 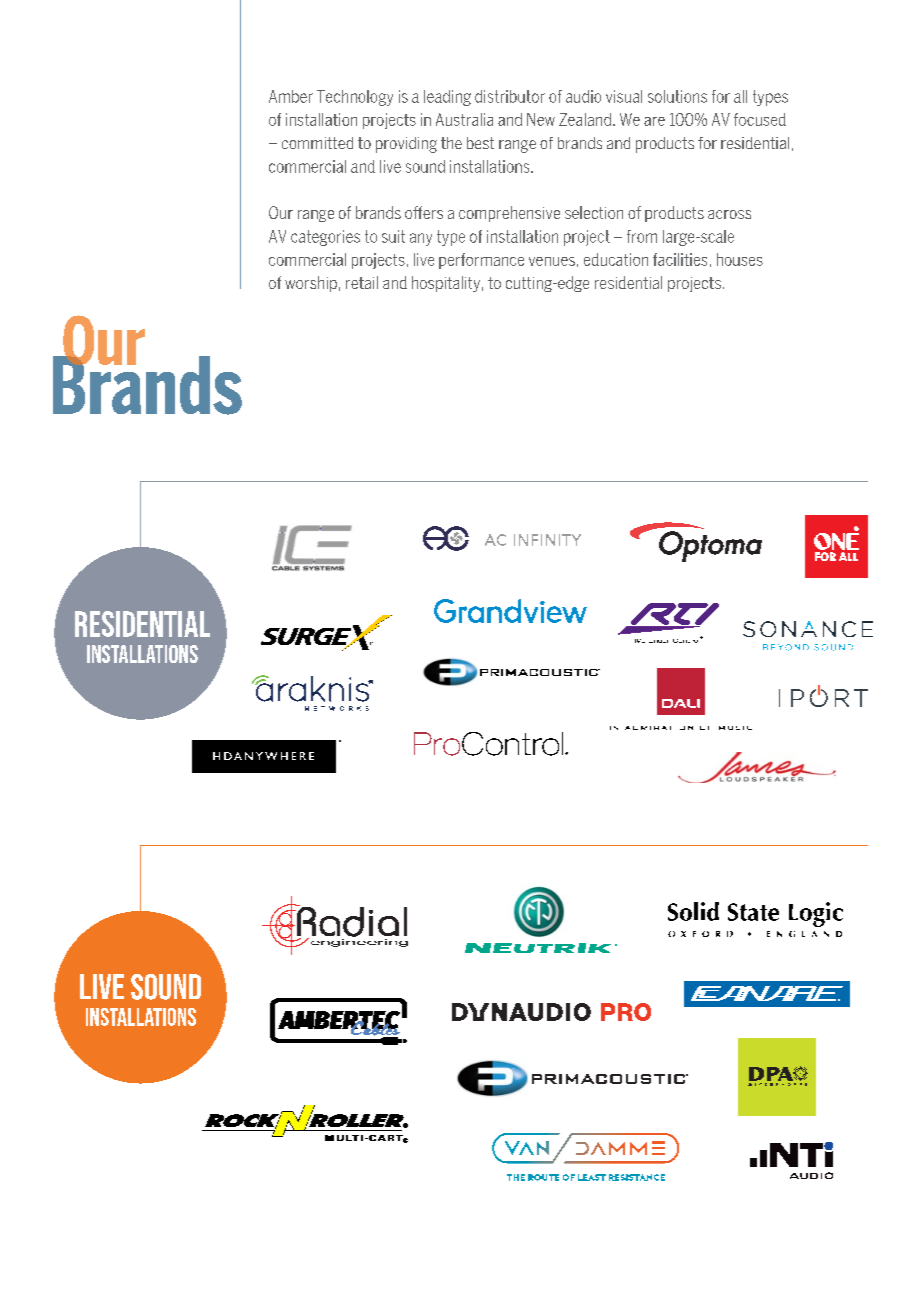 What do you see at coordinates (680, 259) in the screenshot?
I see `facilities` at bounding box center [680, 259].
